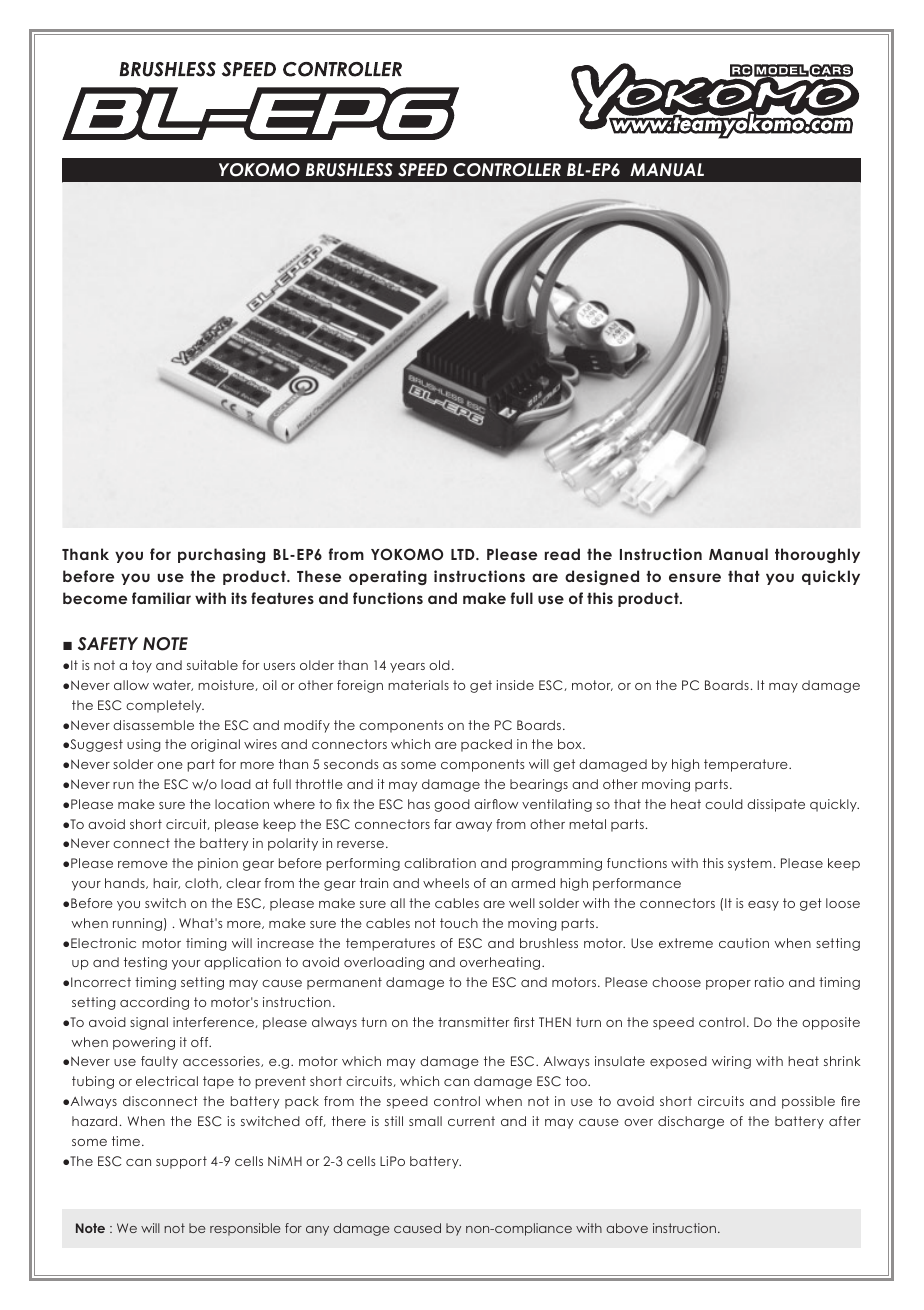 The width and height of the screenshot is (924, 1310). What do you see at coordinates (473, 1022) in the screenshot?
I see `transmitter` at bounding box center [473, 1022].
